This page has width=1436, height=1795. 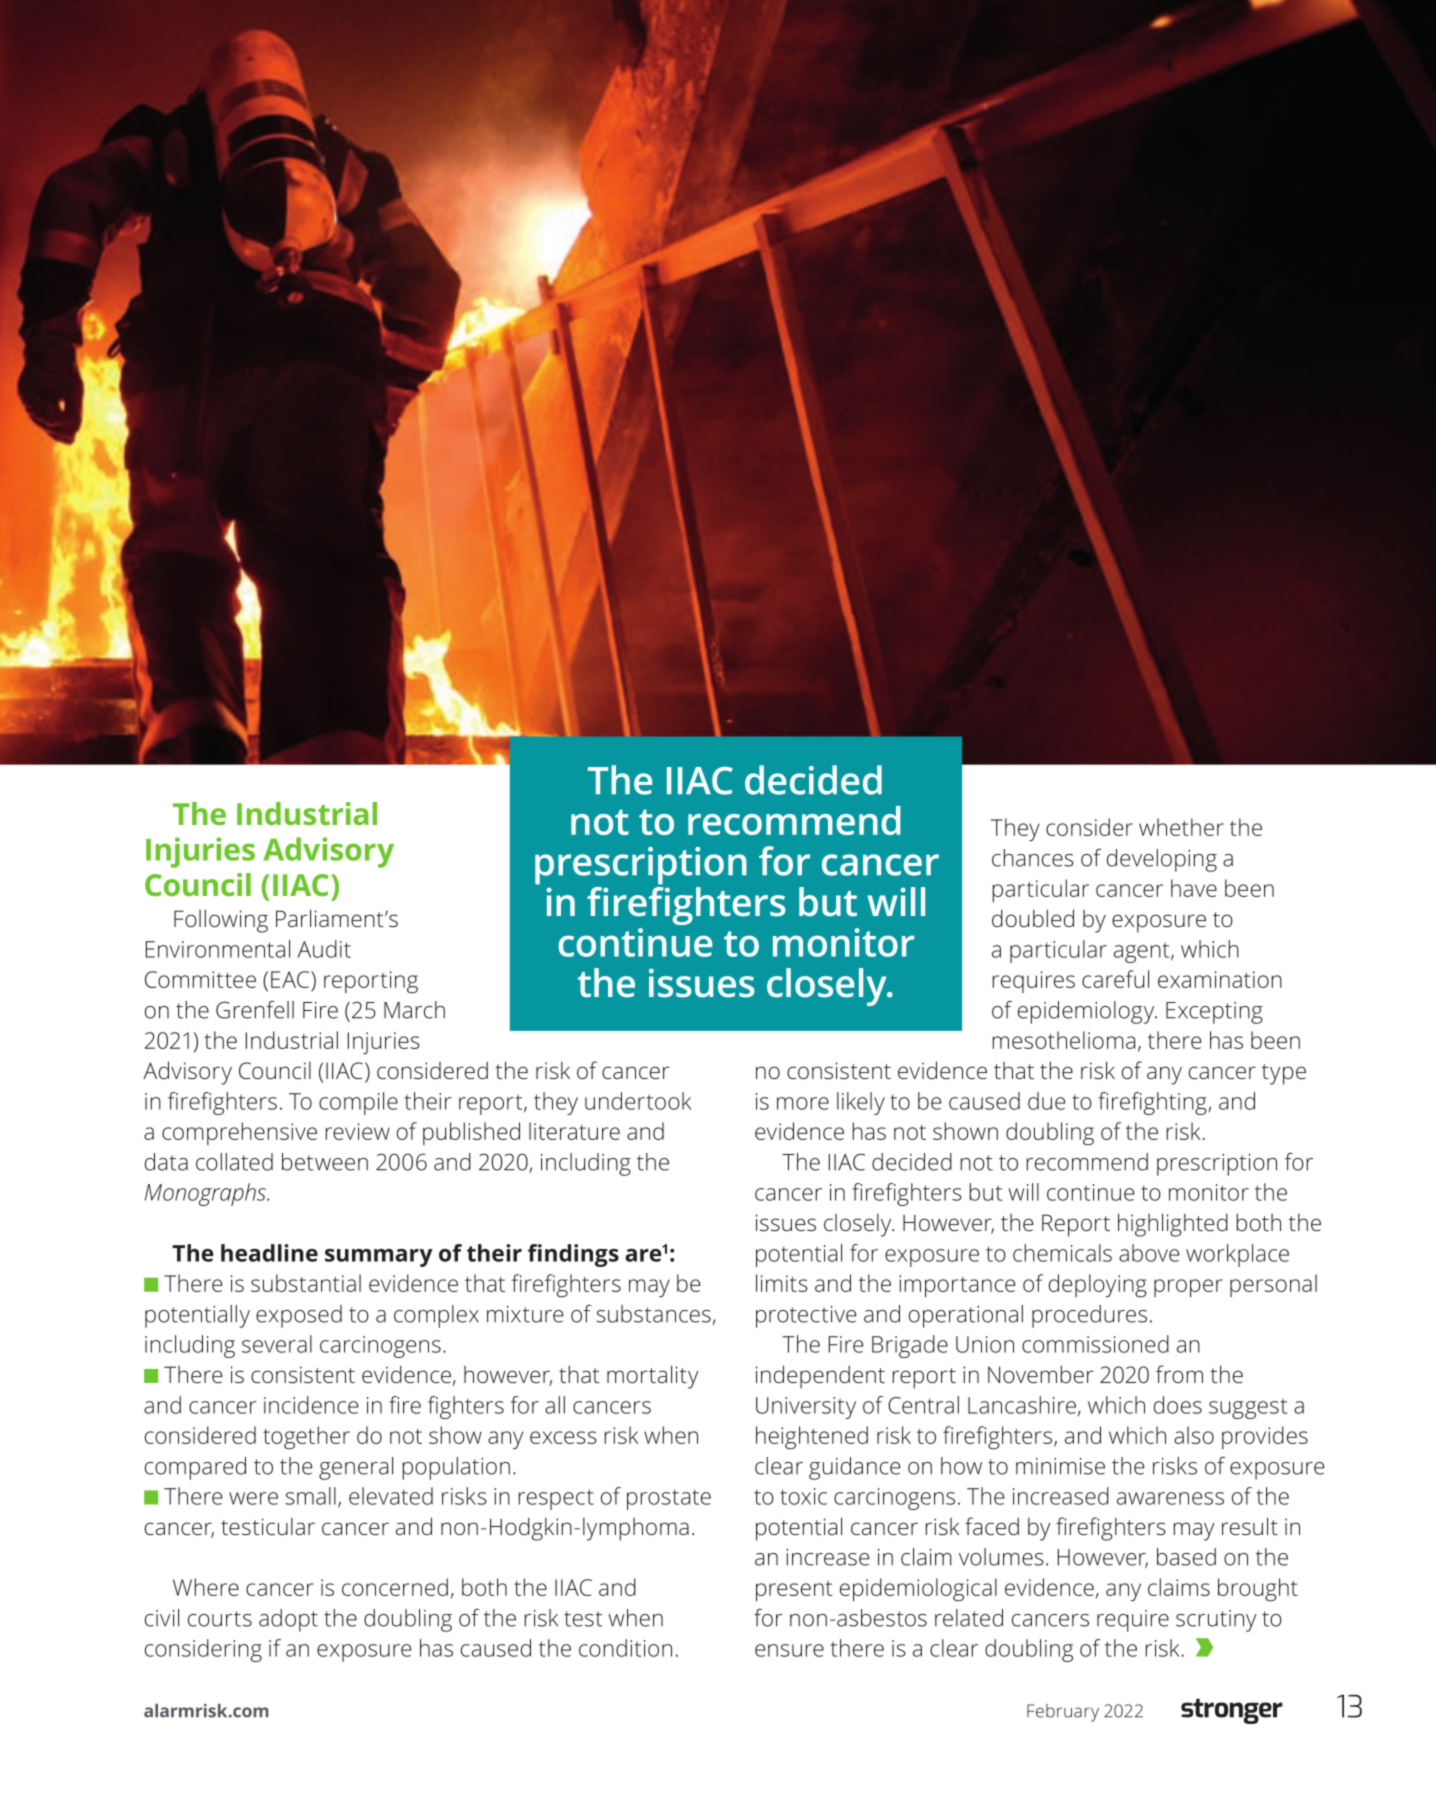 What do you see at coordinates (1046, 1101) in the page?
I see `due` at bounding box center [1046, 1101].
